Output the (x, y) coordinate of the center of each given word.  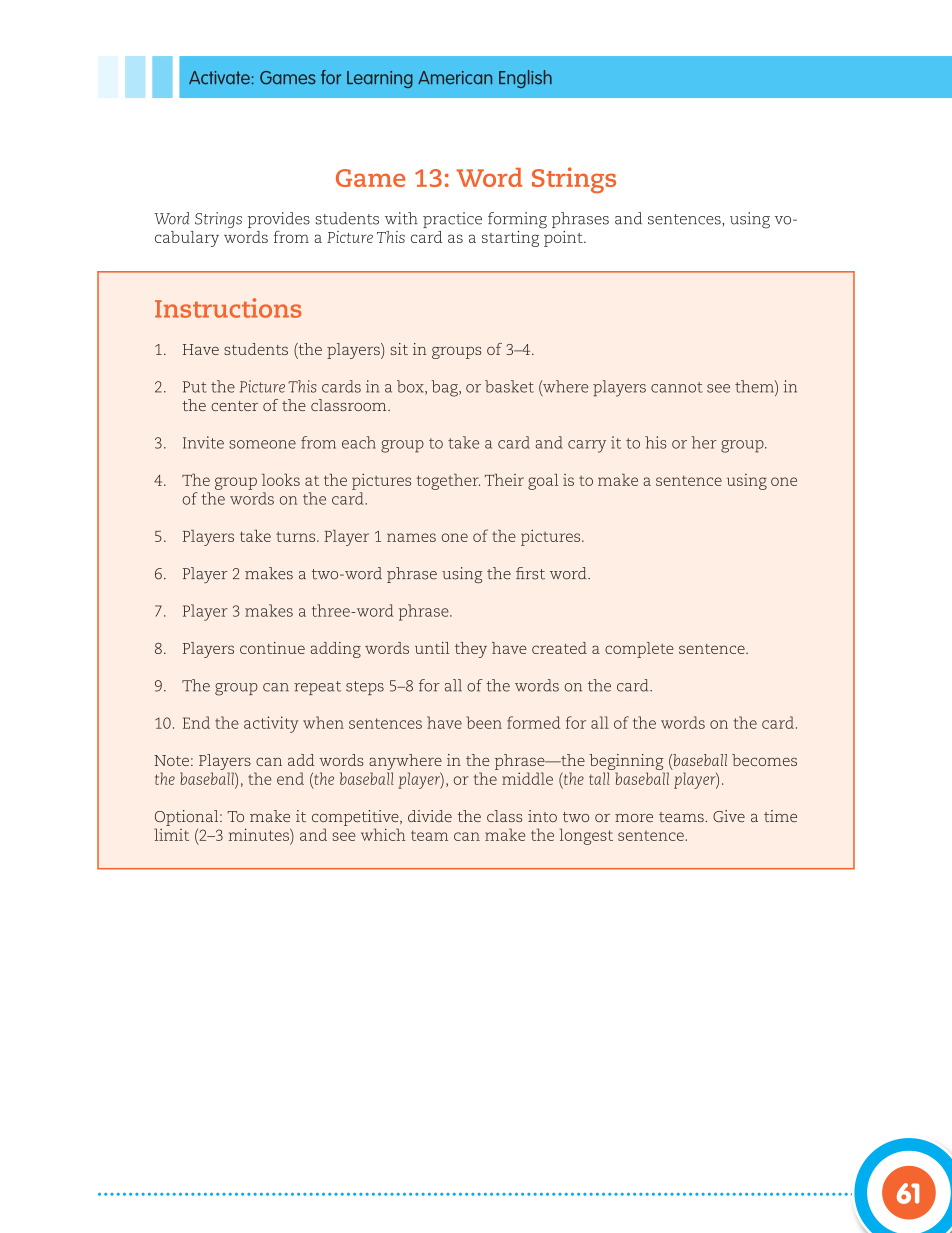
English (525, 79)
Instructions (228, 308)
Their (504, 480)
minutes (260, 834)
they (471, 650)
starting (510, 239)
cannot (677, 387)
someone (262, 444)
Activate (219, 77)
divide (430, 816)
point (563, 237)
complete (639, 650)
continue (272, 648)
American (455, 77)
